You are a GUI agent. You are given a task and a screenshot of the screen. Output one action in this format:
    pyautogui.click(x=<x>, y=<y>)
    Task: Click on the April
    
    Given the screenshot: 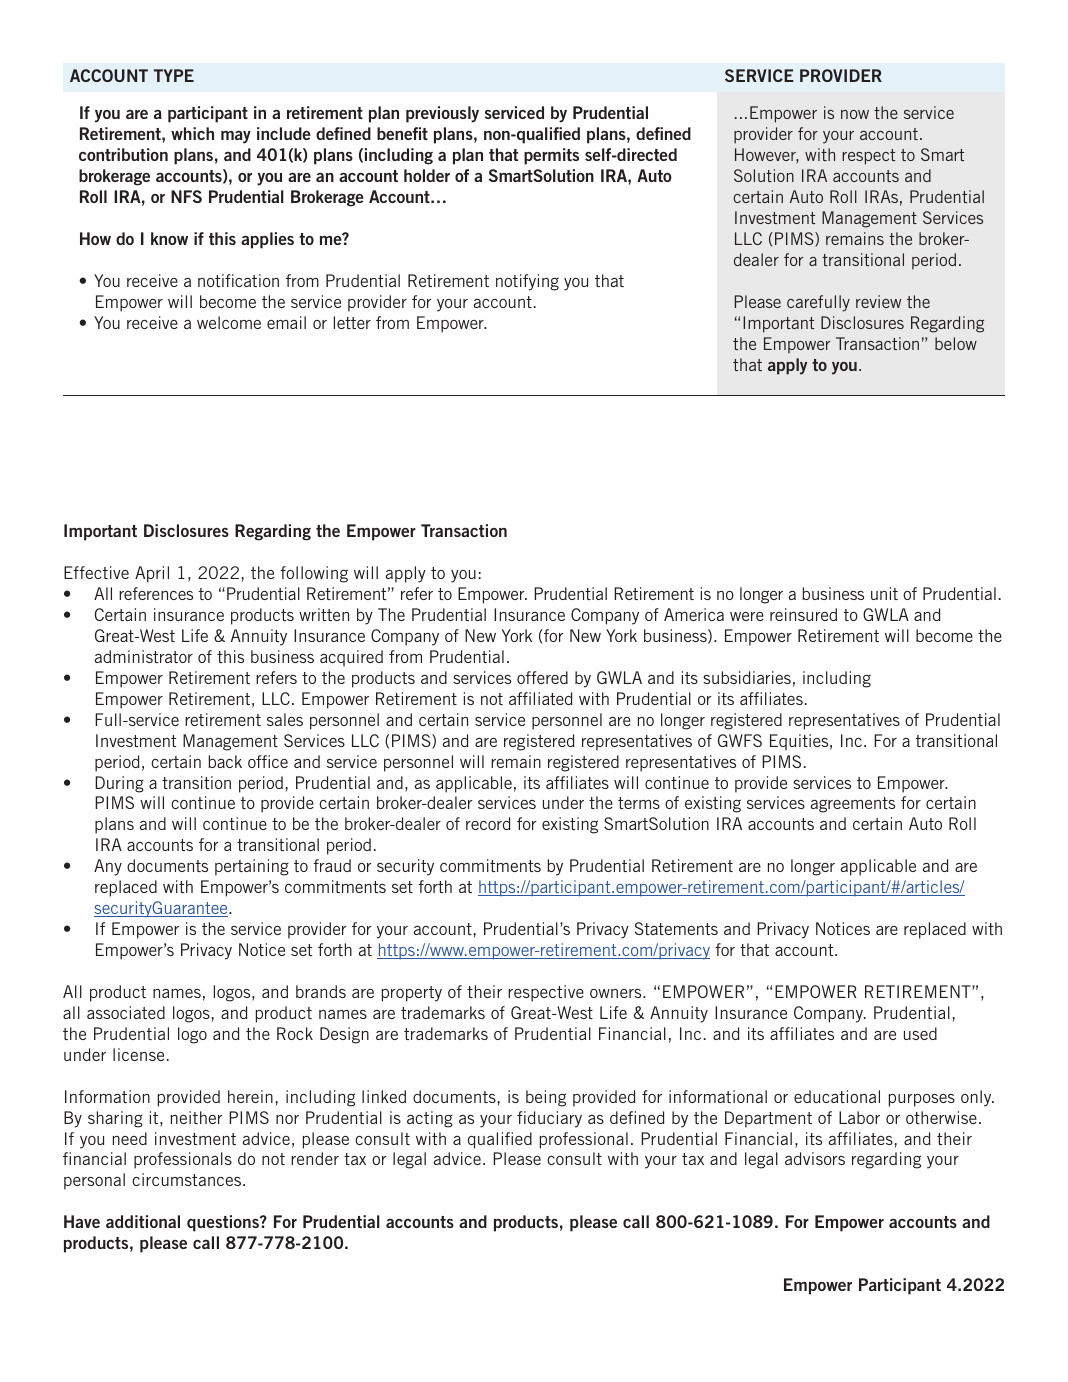 What is the action you would take?
    pyautogui.click(x=152, y=574)
